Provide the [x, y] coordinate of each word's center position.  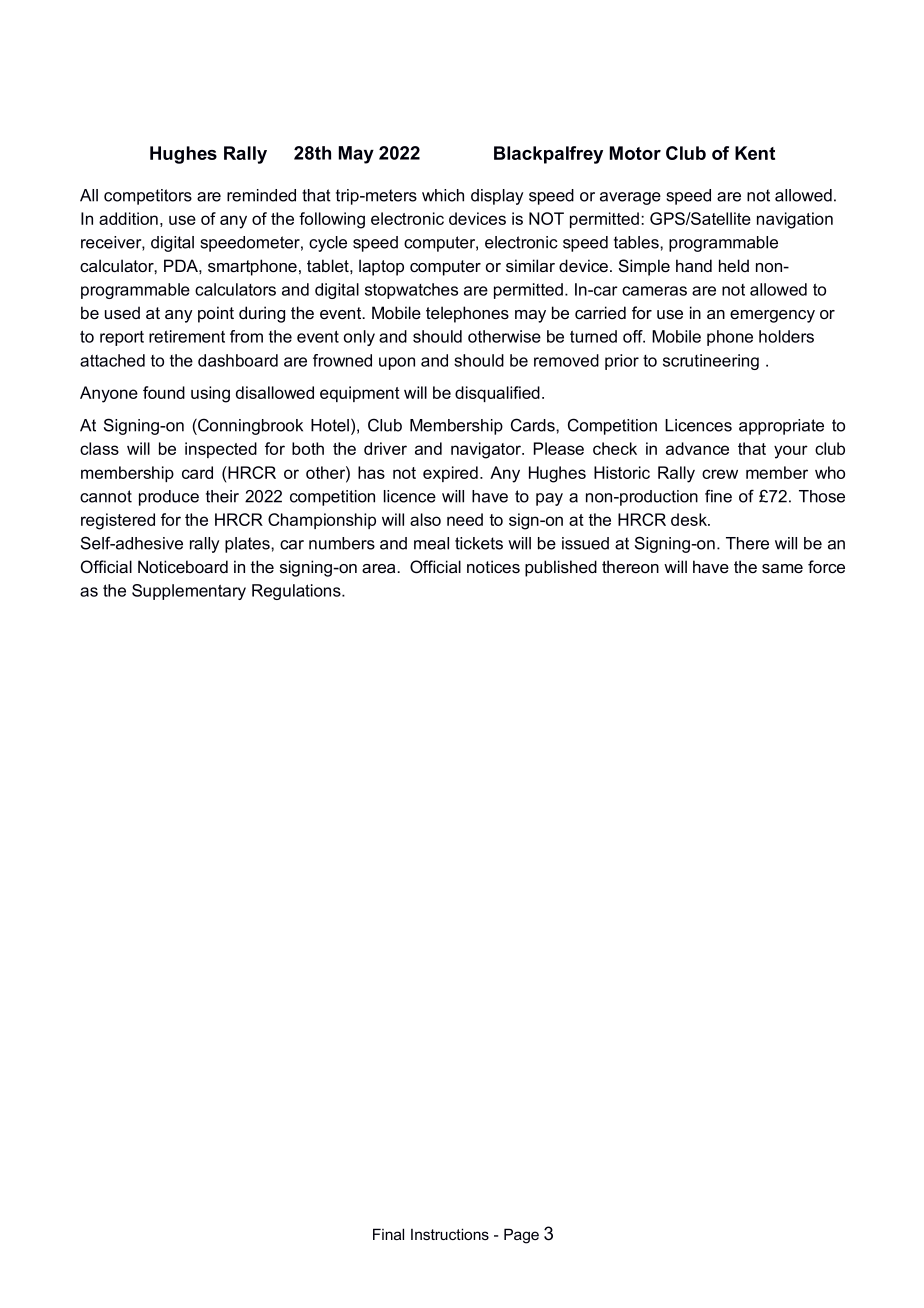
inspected [221, 450]
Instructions [450, 1234]
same [782, 569]
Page [521, 1236]
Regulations [297, 592]
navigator [487, 450]
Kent [755, 153]
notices [493, 566]
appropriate [781, 427]
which [443, 195]
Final [388, 1234]
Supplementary [189, 592]
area [380, 568]
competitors [148, 197]
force [826, 567]
